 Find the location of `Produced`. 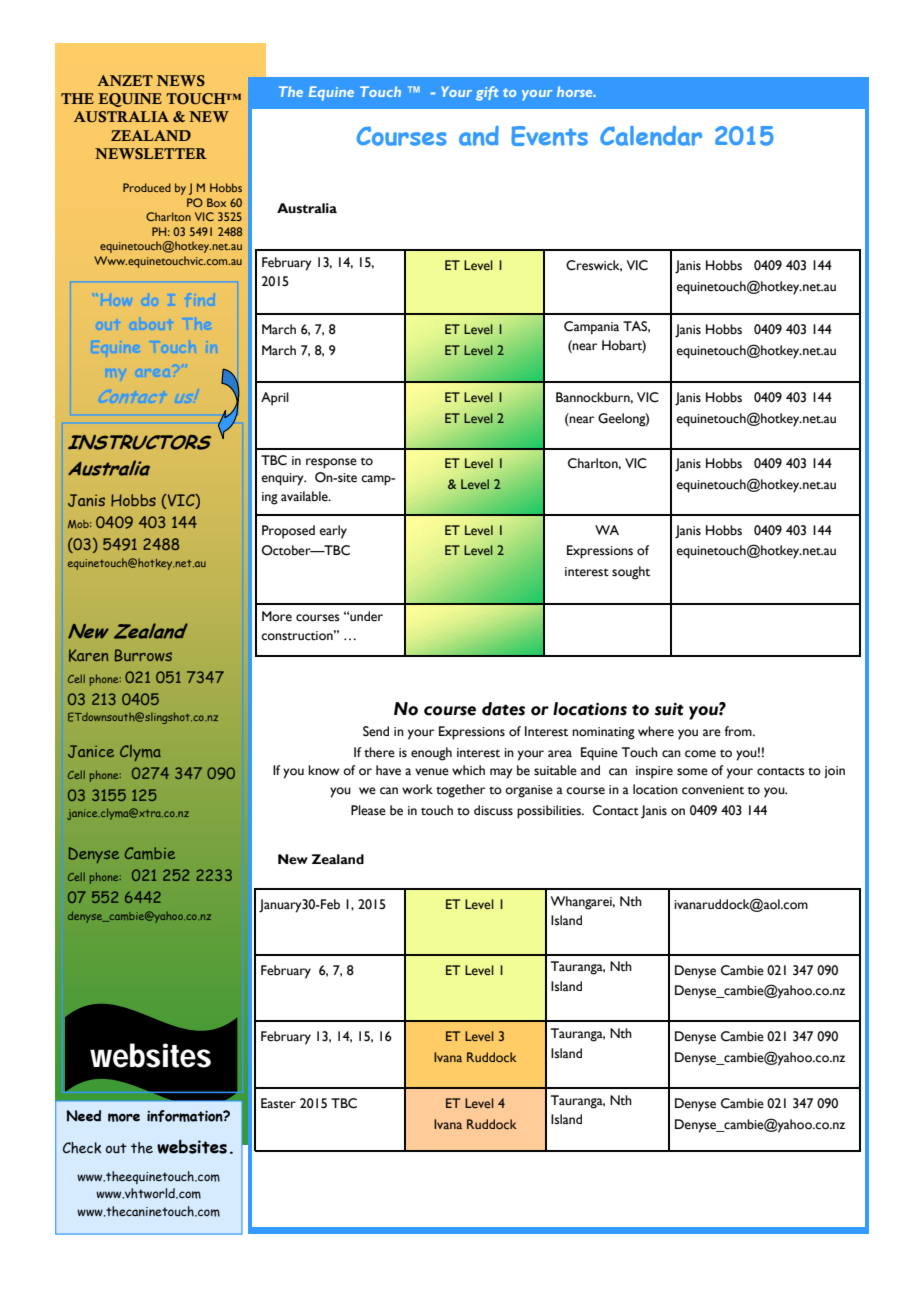

Produced is located at coordinates (147, 187).
